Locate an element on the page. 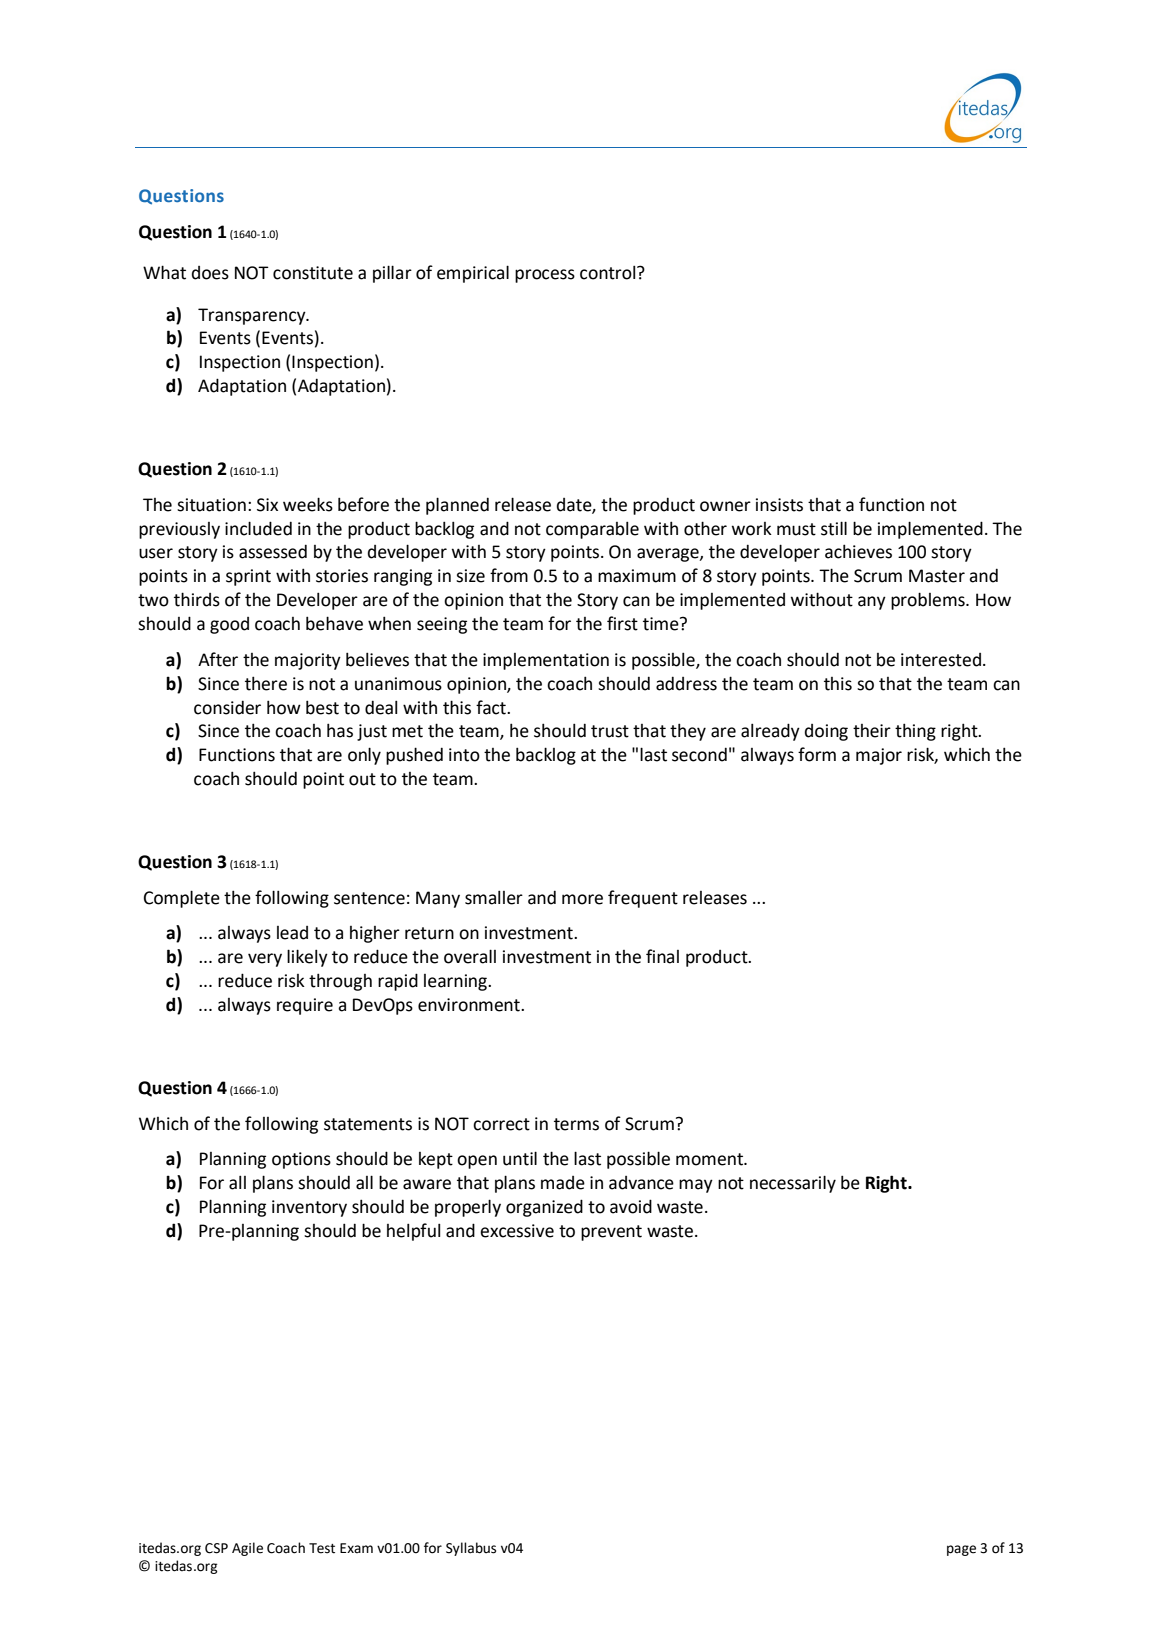 The width and height of the document is (1163, 1645). good is located at coordinates (229, 625).
